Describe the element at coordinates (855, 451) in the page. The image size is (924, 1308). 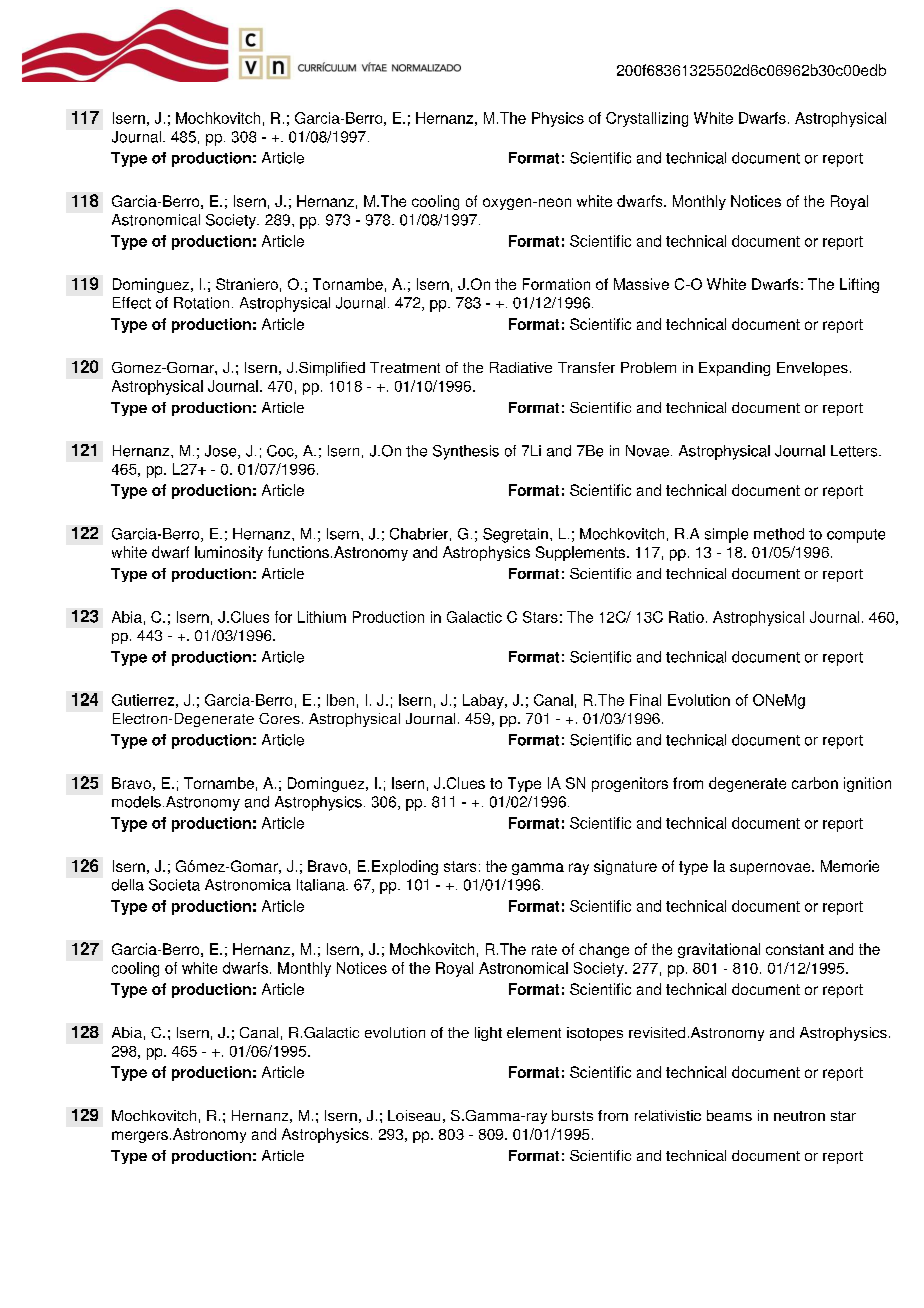
I see `Letters` at that location.
